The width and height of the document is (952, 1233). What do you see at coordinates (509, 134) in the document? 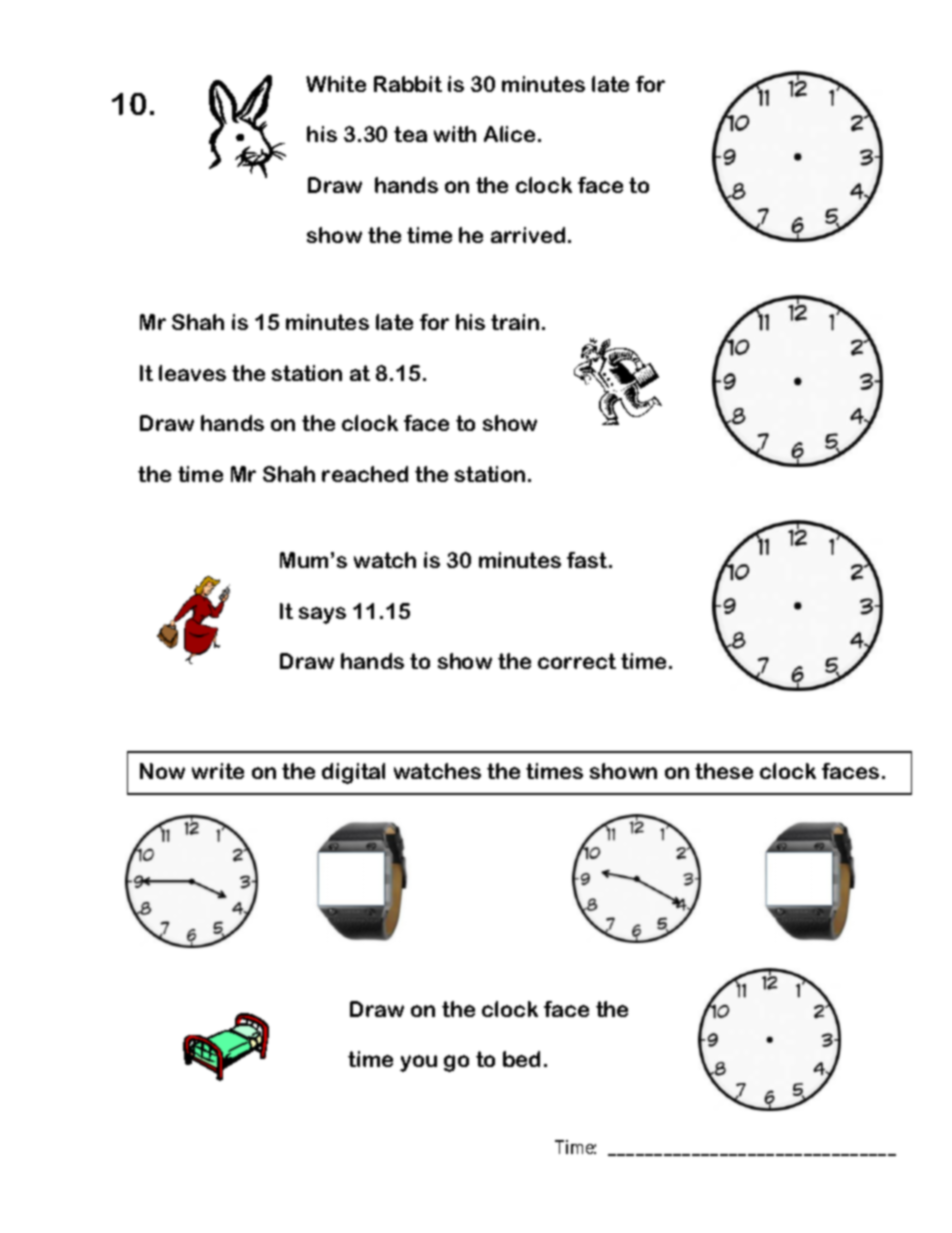
I see `Alice` at bounding box center [509, 134].
